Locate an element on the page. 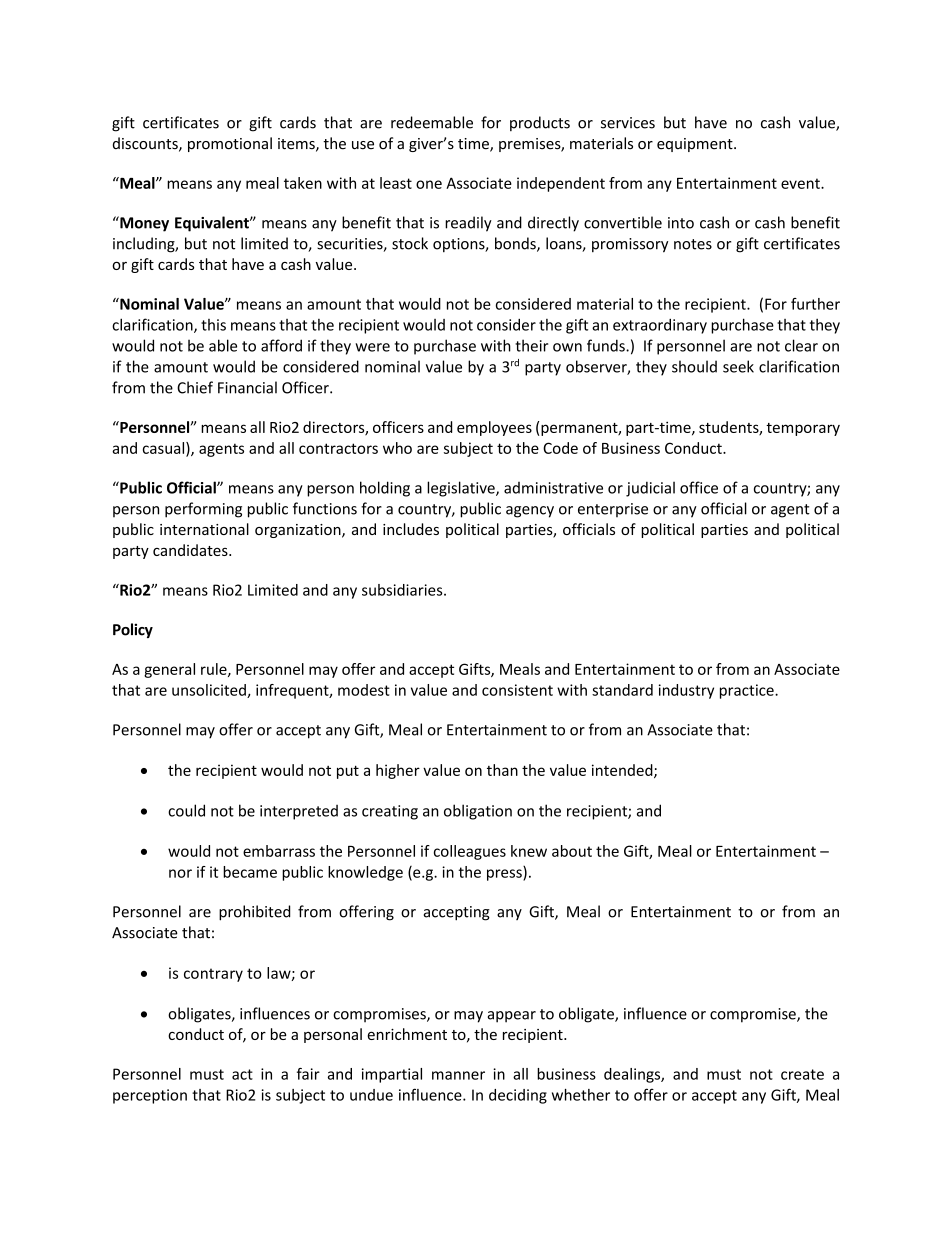  practice is located at coordinates (748, 691).
